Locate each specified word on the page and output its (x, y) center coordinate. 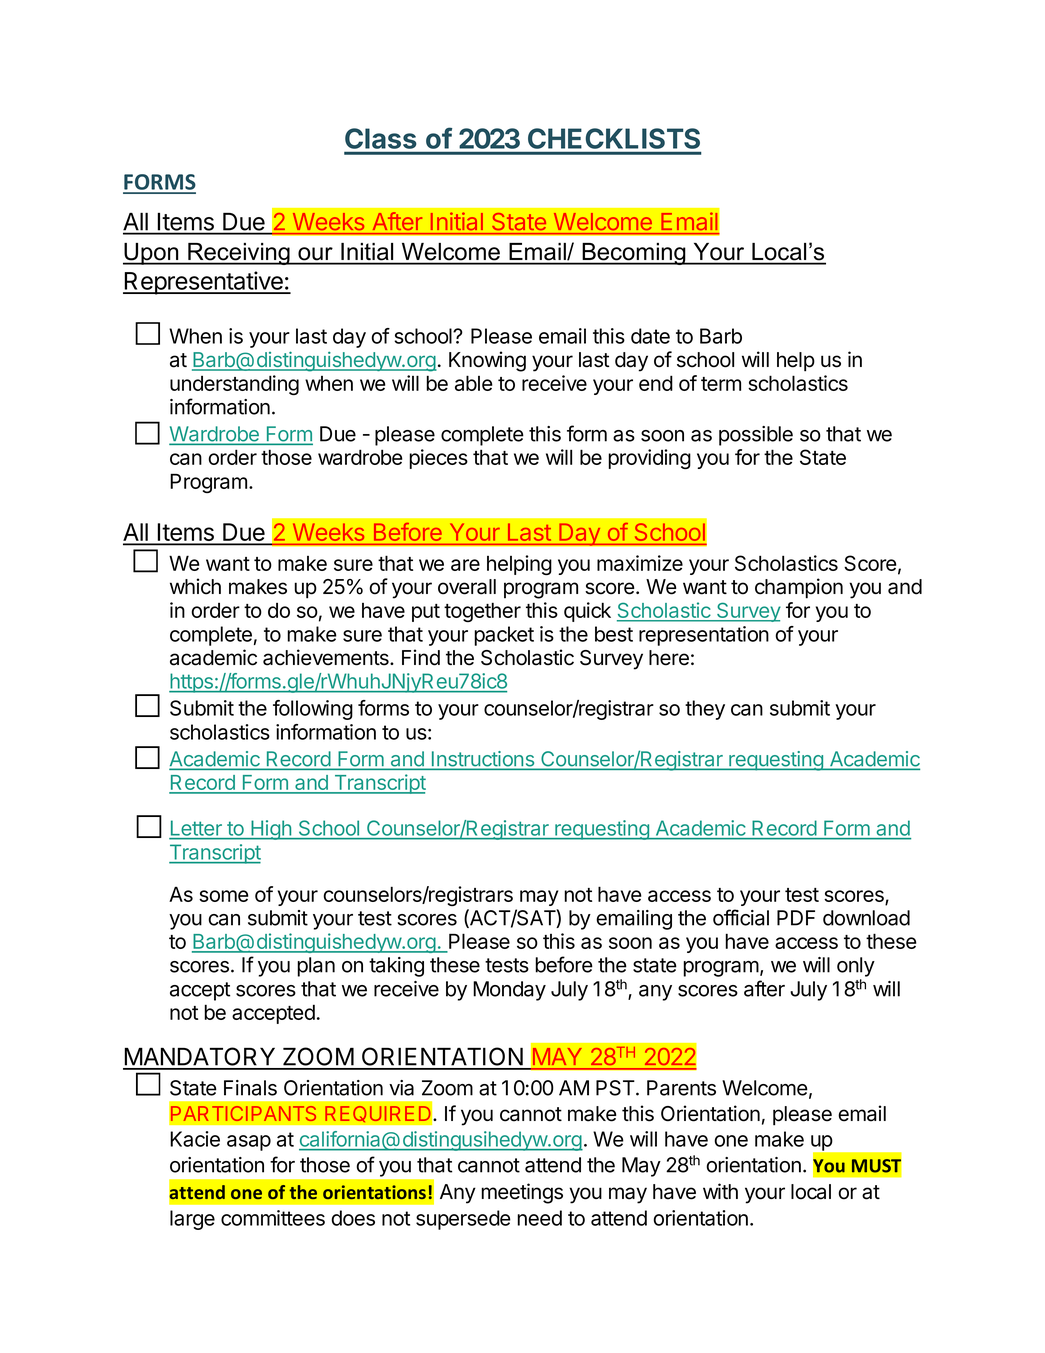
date (650, 336)
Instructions (483, 760)
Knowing (487, 361)
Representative (204, 283)
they (705, 710)
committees (273, 1218)
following (313, 710)
